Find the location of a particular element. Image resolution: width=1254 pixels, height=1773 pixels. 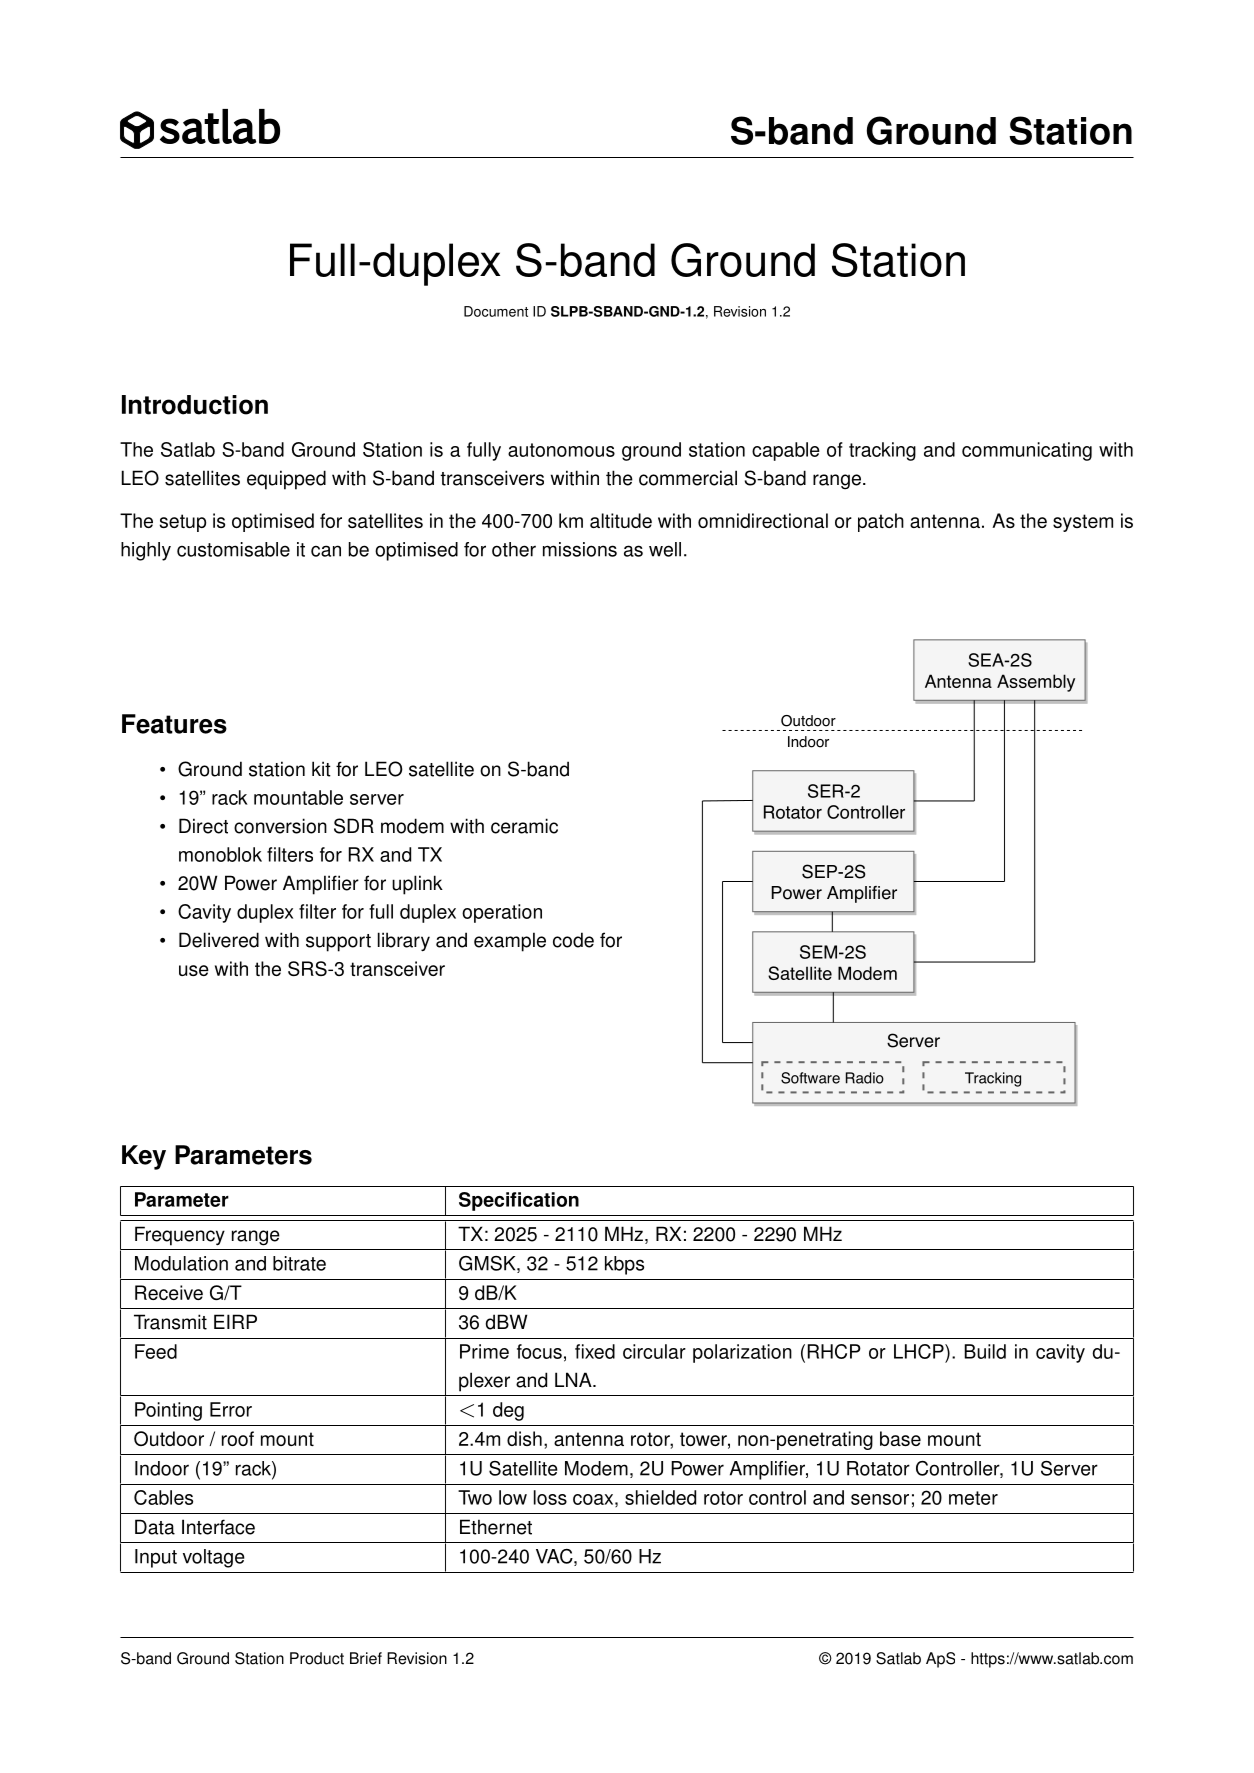

Assembly is located at coordinates (1036, 683).
